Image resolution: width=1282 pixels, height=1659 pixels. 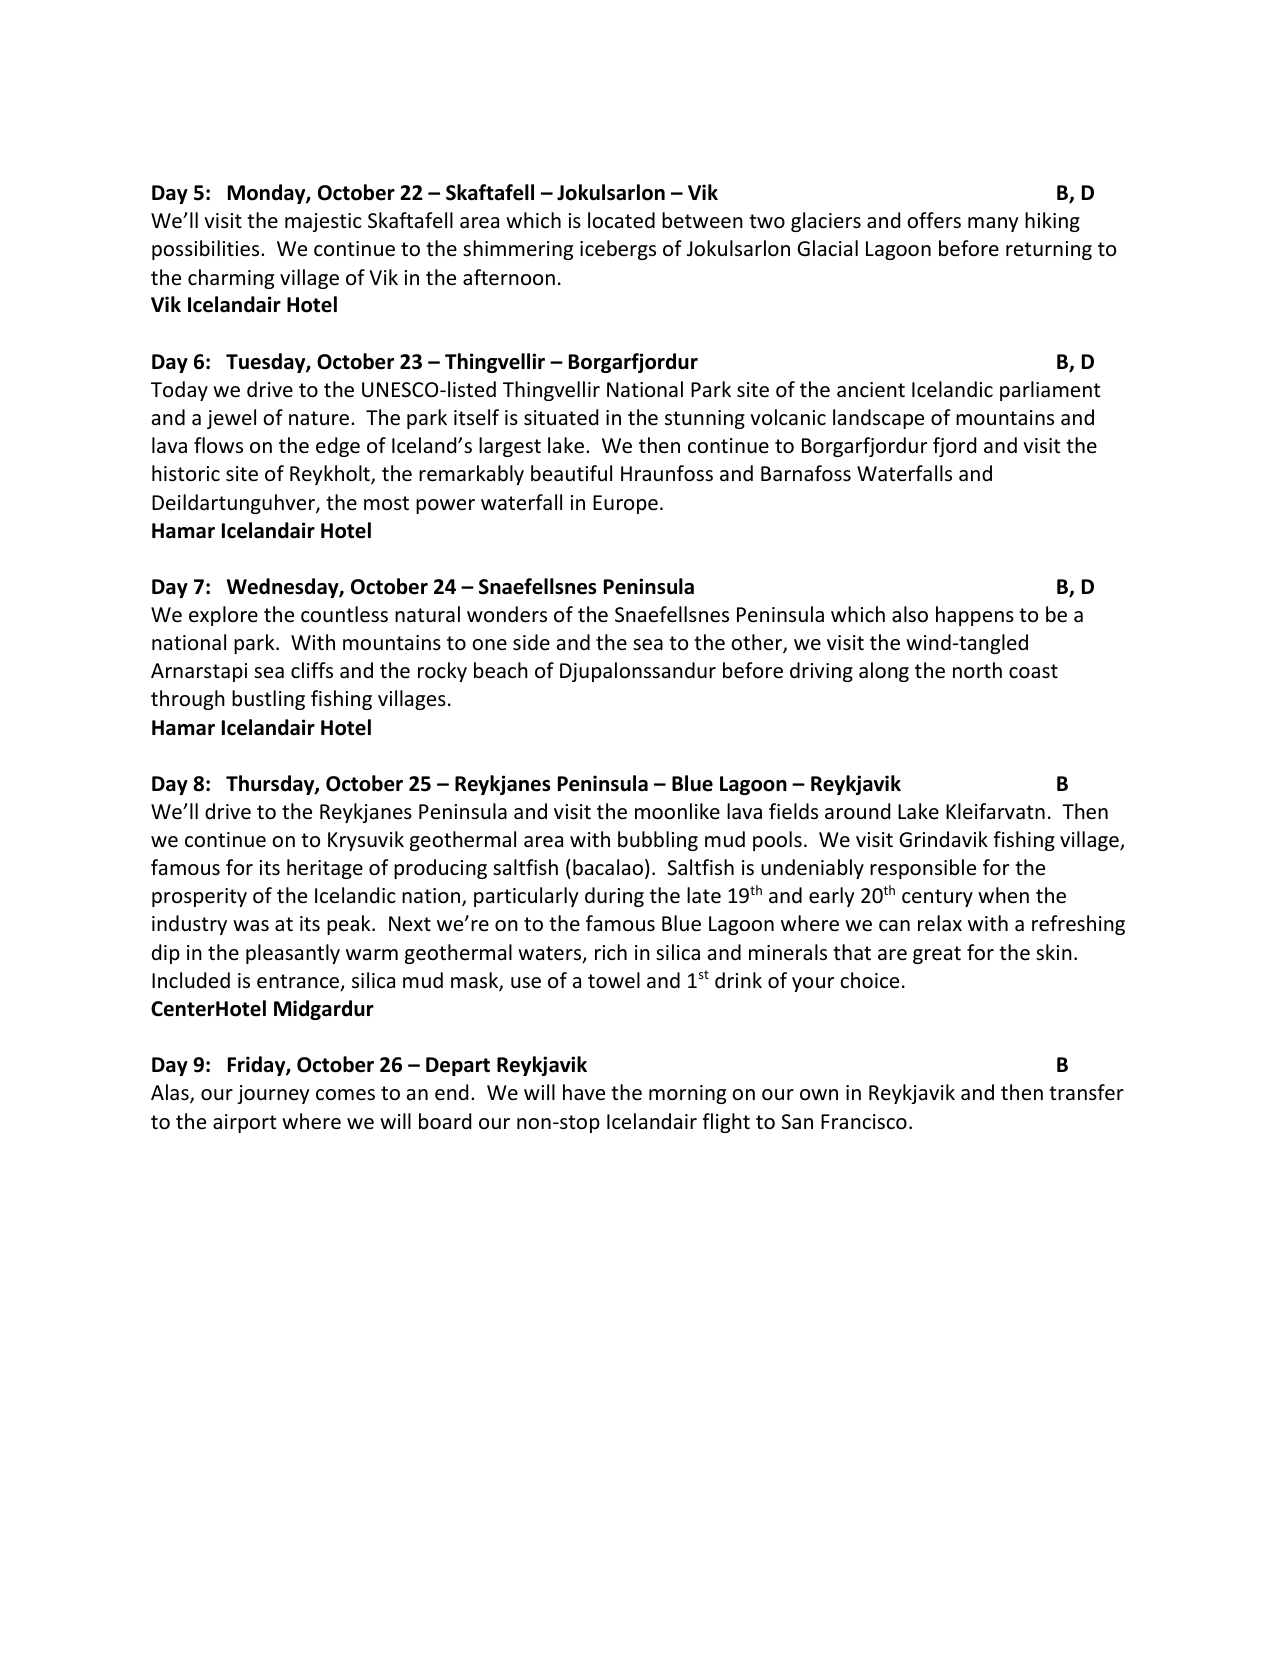 What do you see at coordinates (621, 220) in the screenshot?
I see `located` at bounding box center [621, 220].
